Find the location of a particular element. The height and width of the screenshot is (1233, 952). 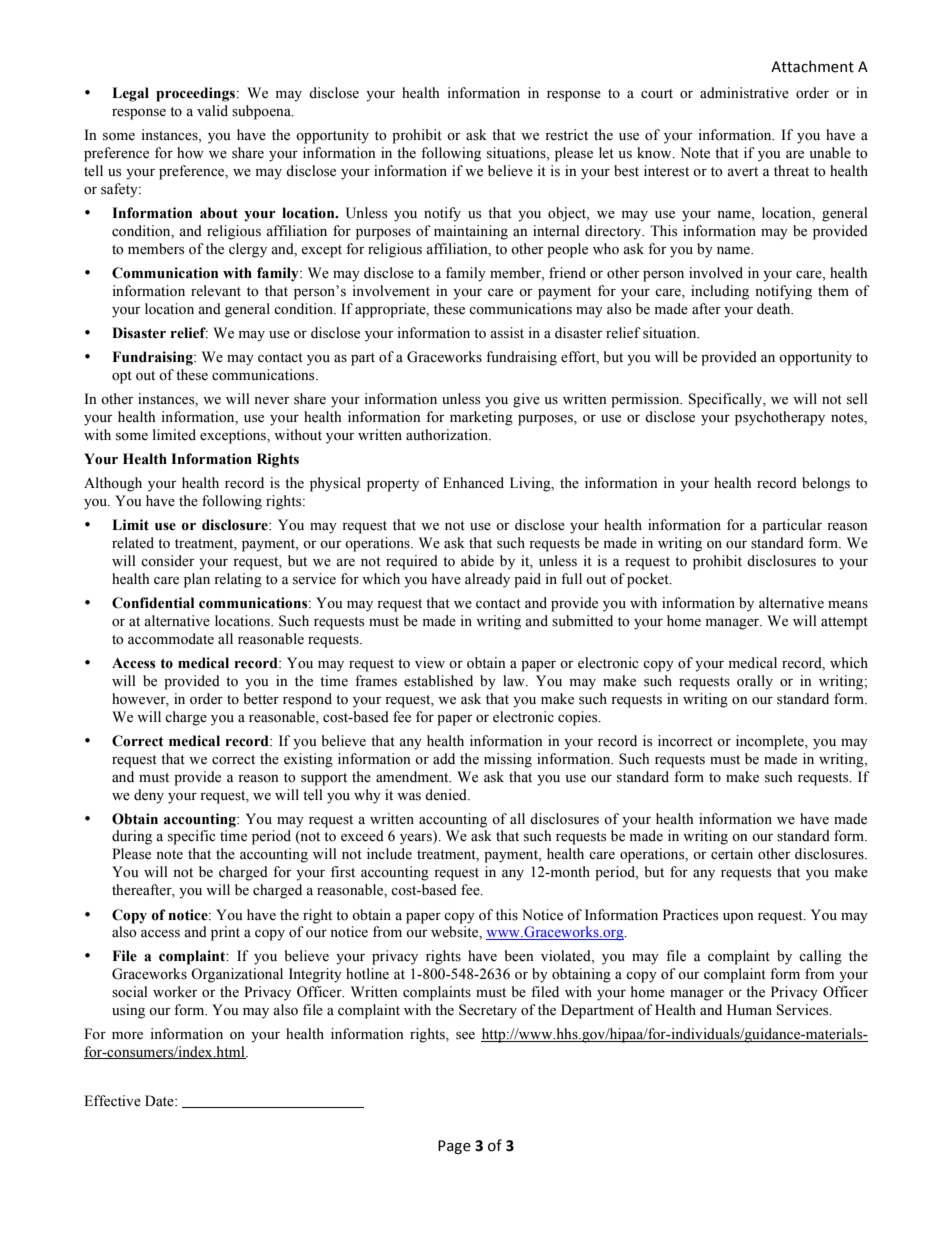

restrict is located at coordinates (566, 135).
